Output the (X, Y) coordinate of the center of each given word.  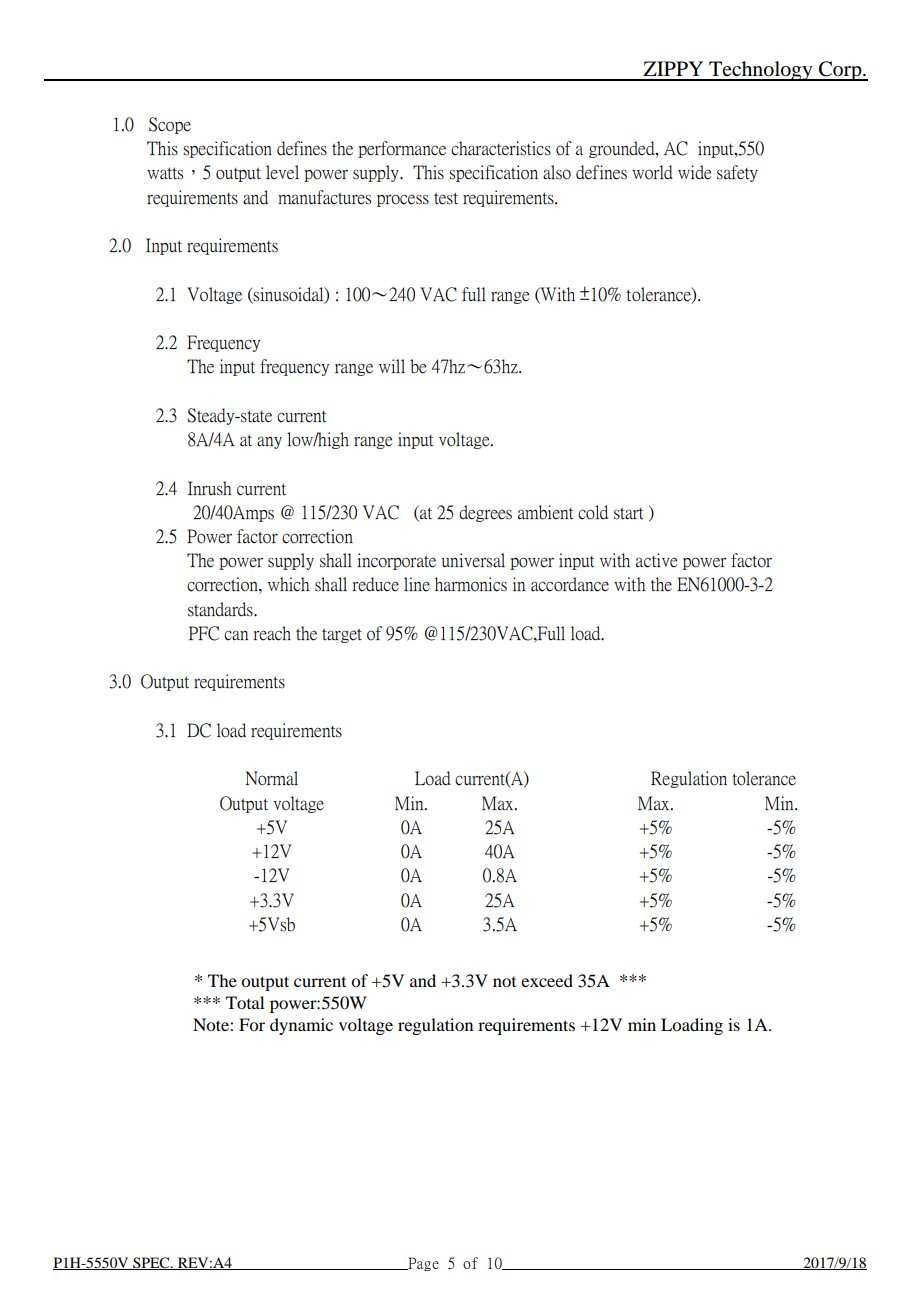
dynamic (301, 1026)
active (657, 560)
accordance (570, 584)
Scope (170, 125)
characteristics (501, 148)
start (628, 514)
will (392, 366)
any (269, 442)
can (236, 635)
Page (422, 1264)
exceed (547, 980)
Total (245, 1002)
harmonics (471, 584)
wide (695, 172)
